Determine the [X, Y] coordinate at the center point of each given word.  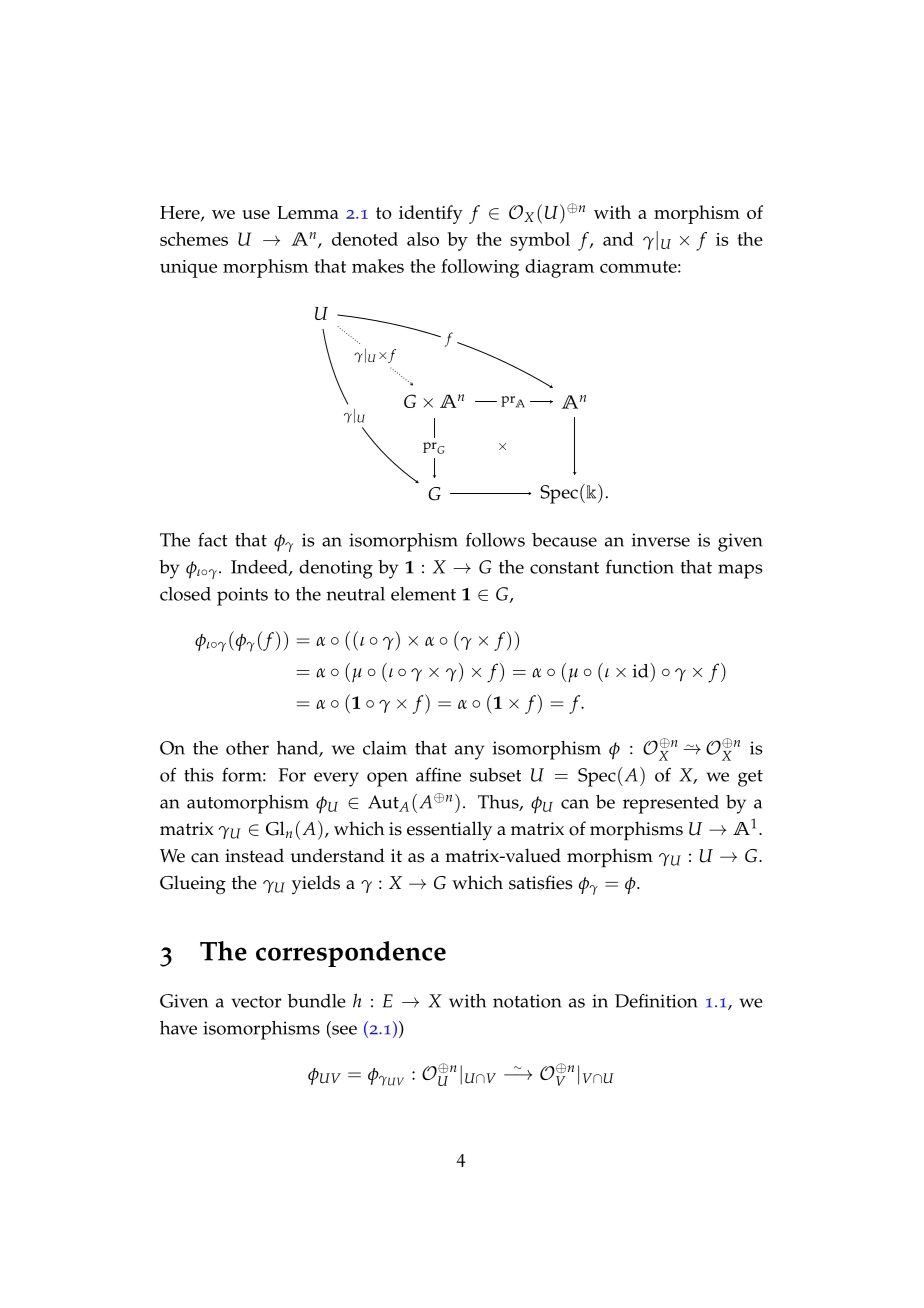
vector [256, 1002]
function [640, 566]
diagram [559, 268]
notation [527, 1001]
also [423, 239]
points [242, 596]
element [423, 594]
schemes [194, 239]
